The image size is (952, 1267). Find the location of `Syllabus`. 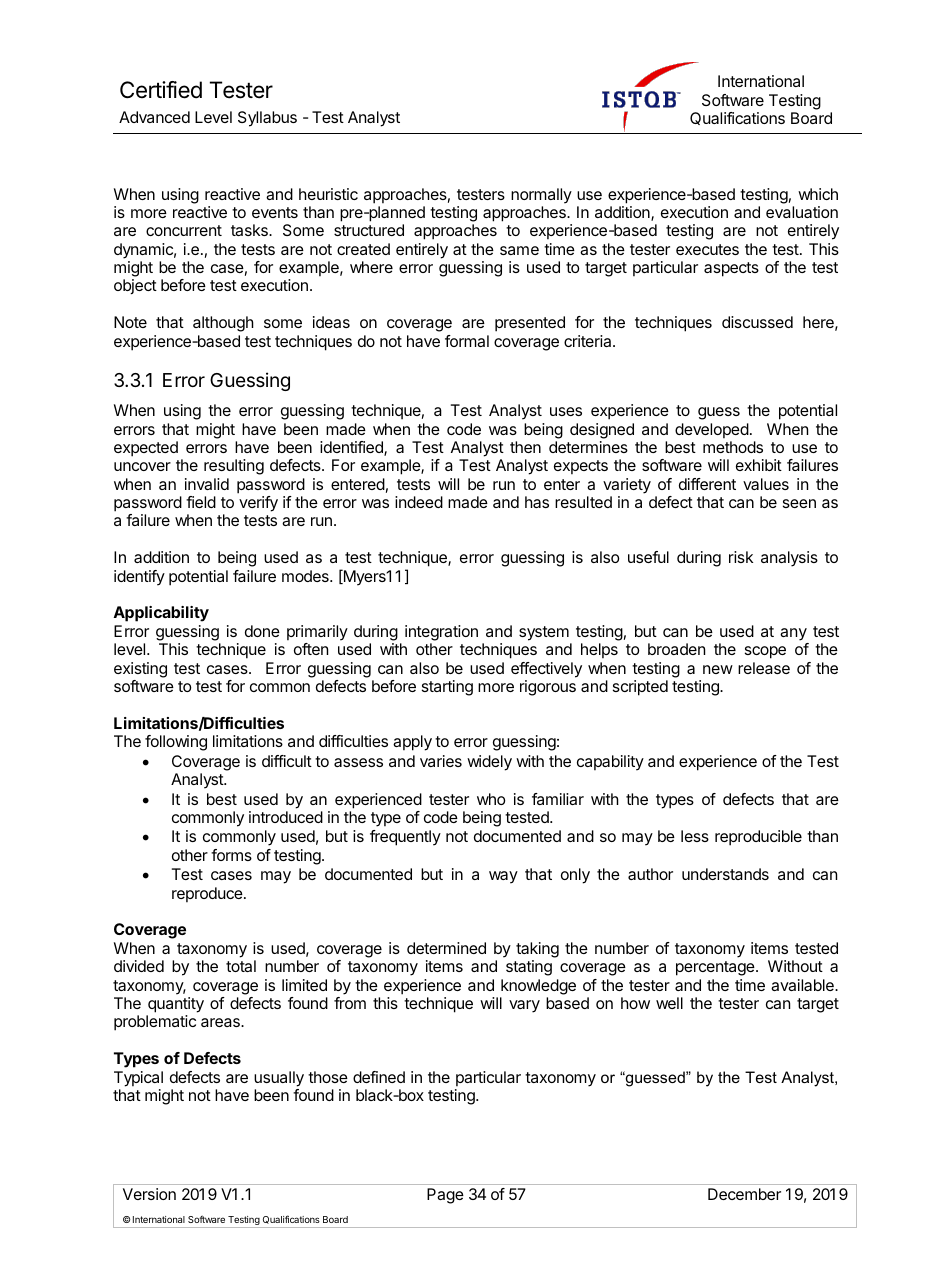

Syllabus is located at coordinates (267, 119).
